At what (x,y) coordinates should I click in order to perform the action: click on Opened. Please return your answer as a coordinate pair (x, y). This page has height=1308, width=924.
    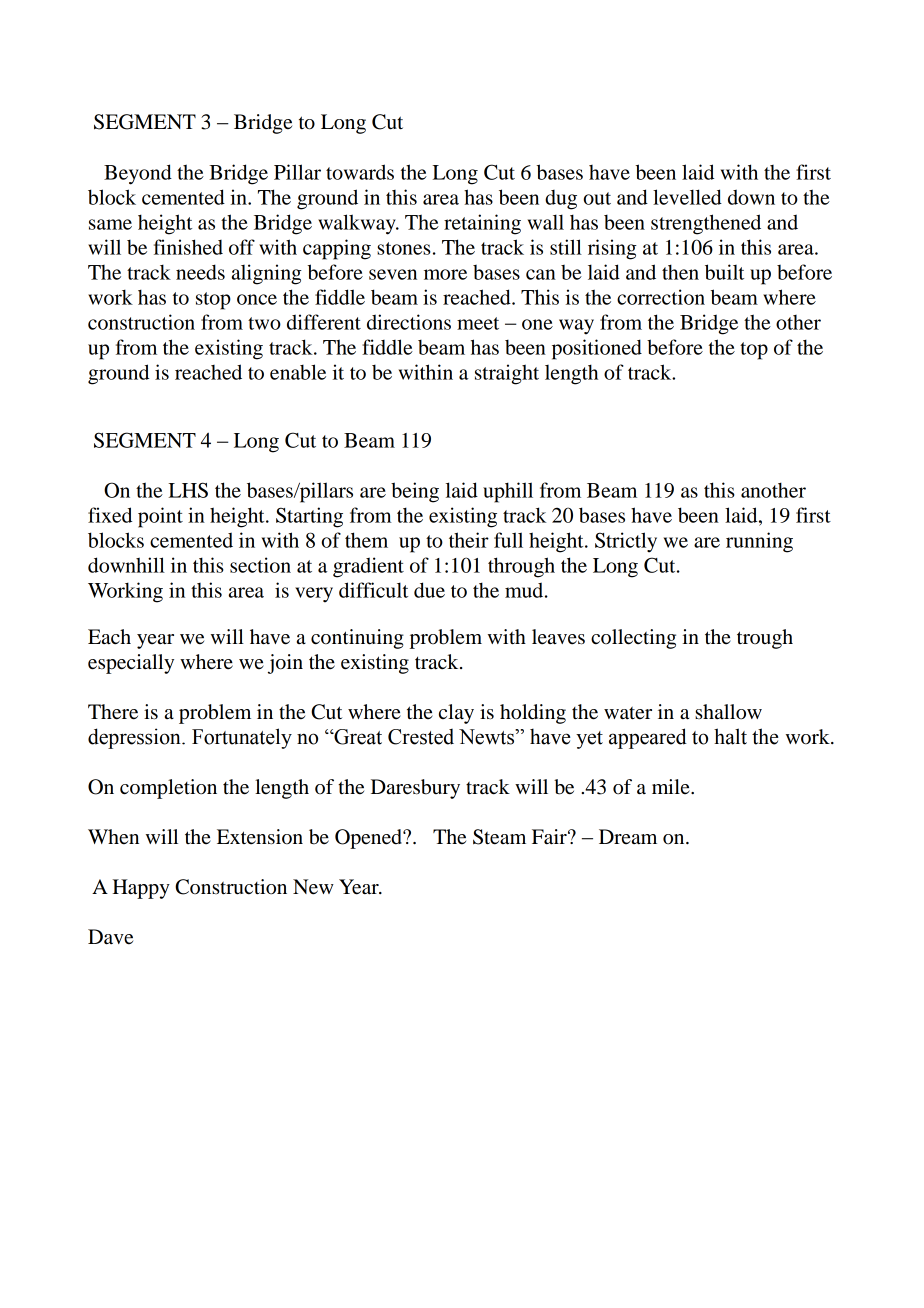
    Looking at the image, I should click on (369, 839).
